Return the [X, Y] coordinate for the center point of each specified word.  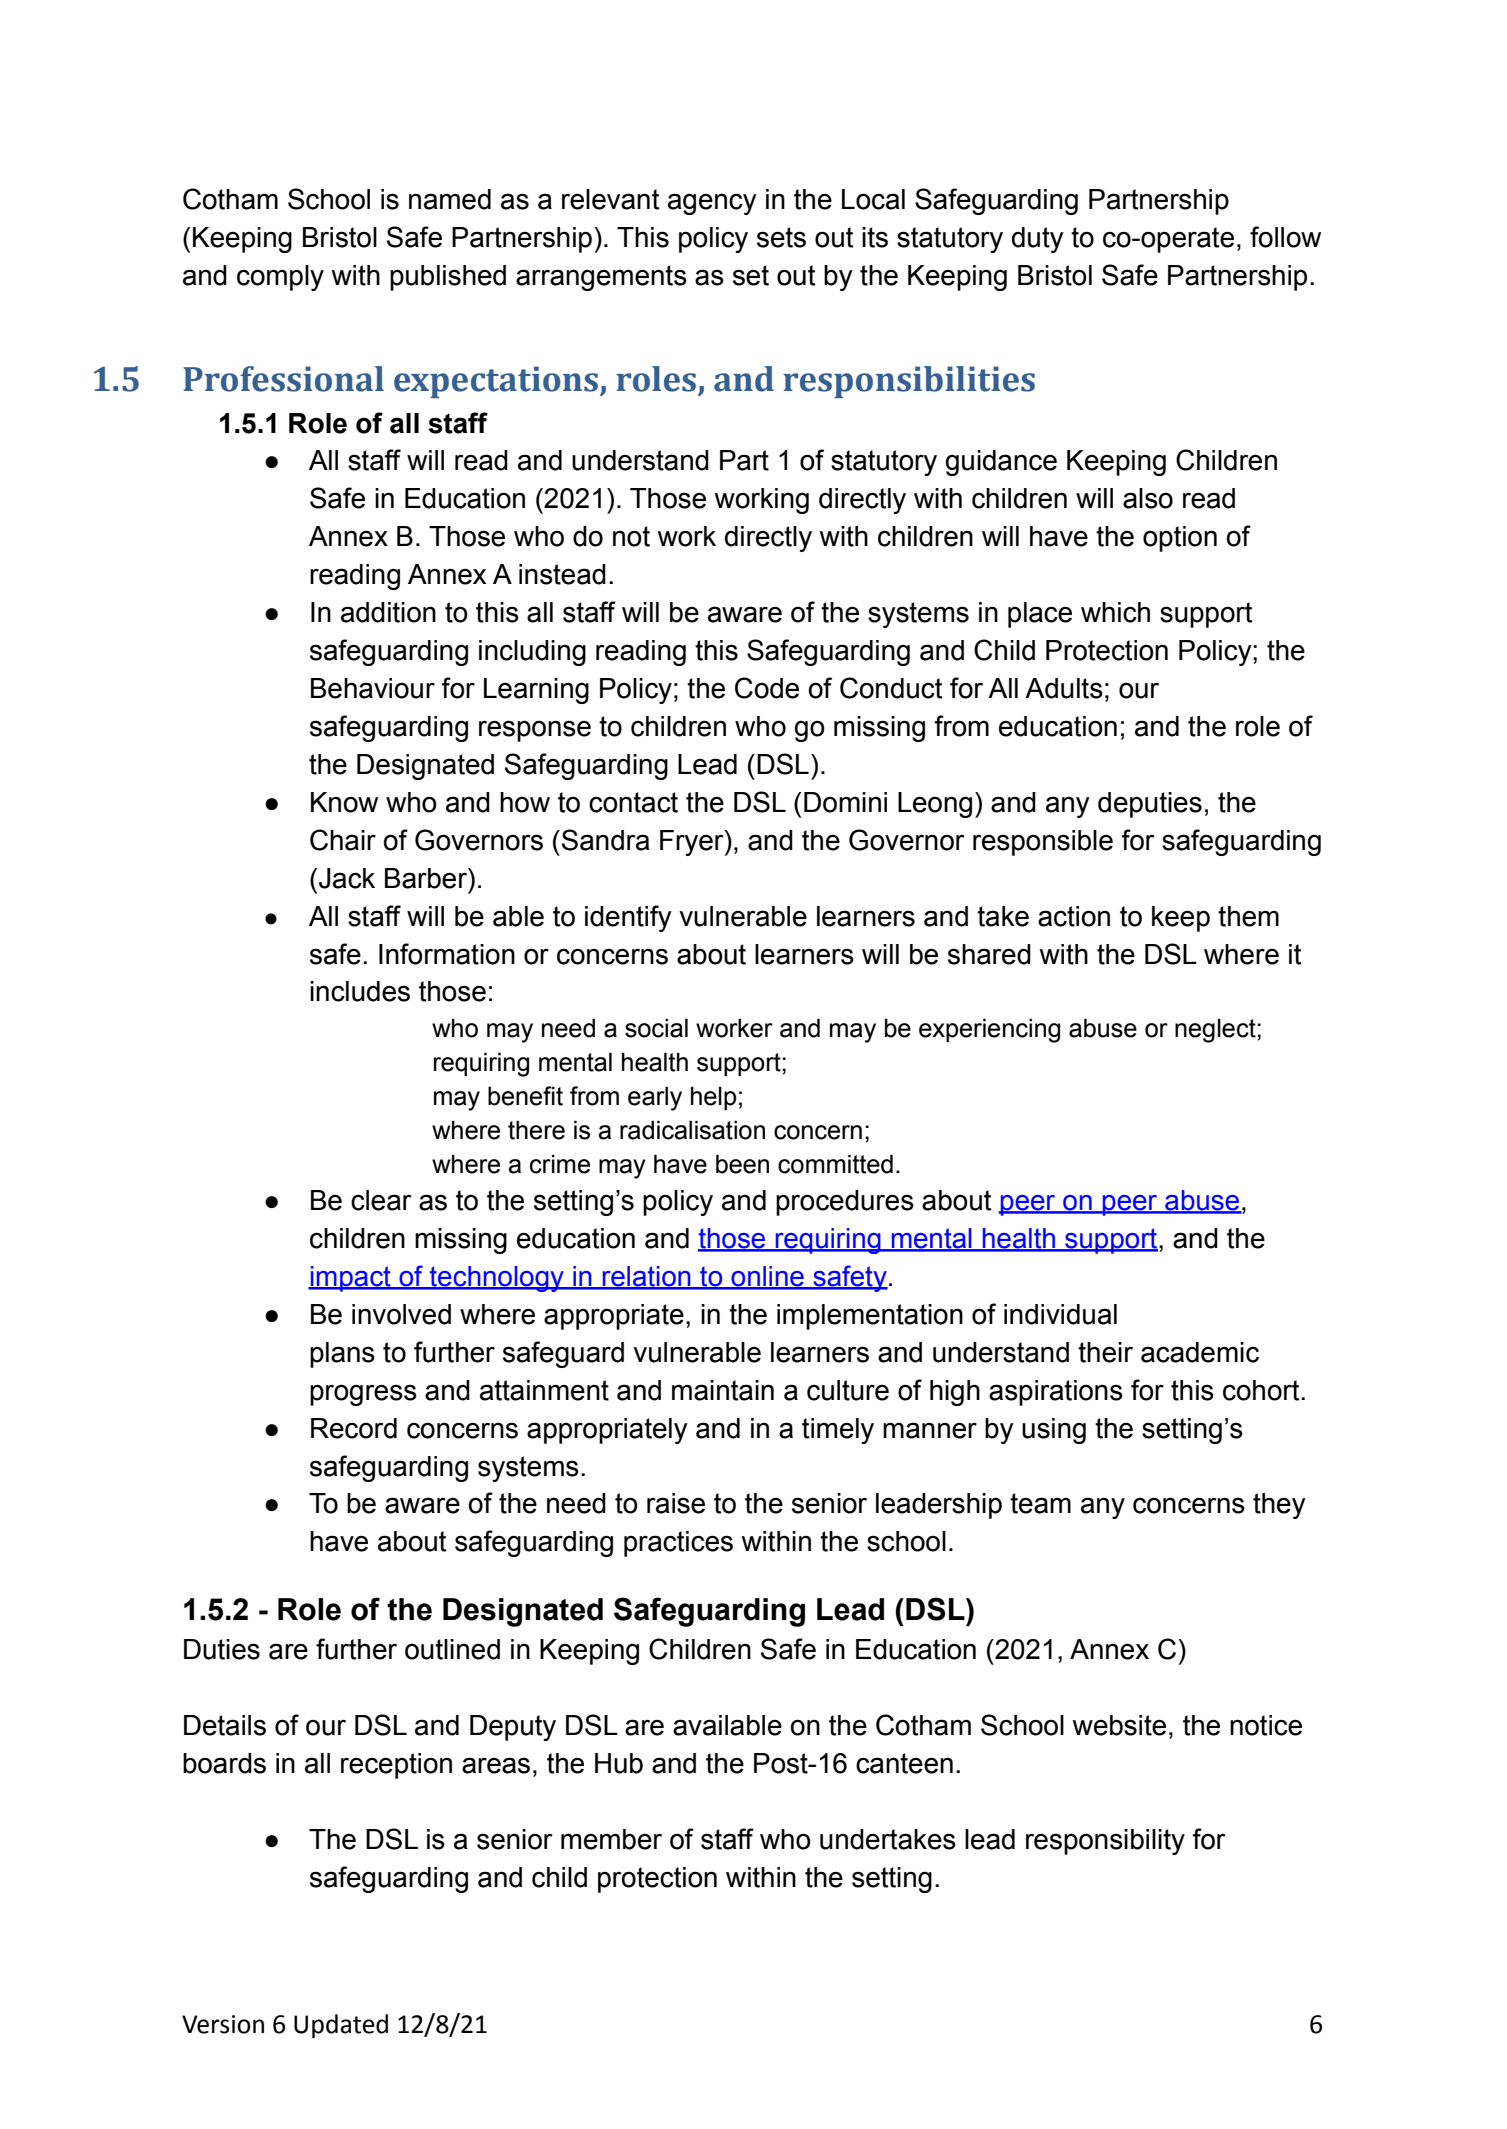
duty [1038, 240]
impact [350, 1279]
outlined [452, 1649]
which [1115, 612]
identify [628, 918]
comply [280, 278]
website [1119, 1725]
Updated [341, 2026]
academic [1200, 1352]
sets [781, 237]
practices [678, 1544]
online [767, 1277]
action [1074, 916]
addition [388, 612]
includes [360, 991]
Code [767, 688]
